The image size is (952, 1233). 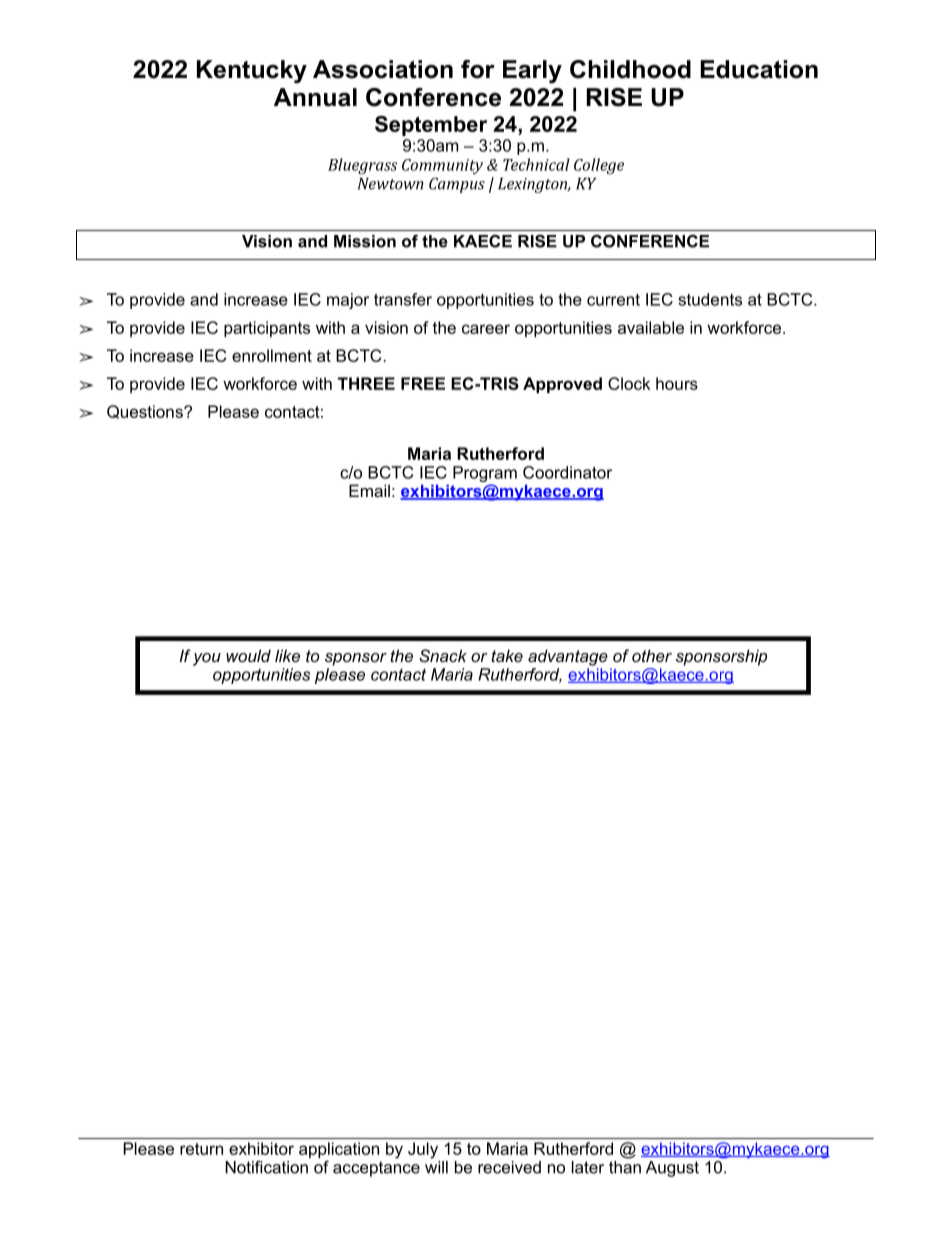 What do you see at coordinates (436, 1167) in the screenshot?
I see `will` at bounding box center [436, 1167].
